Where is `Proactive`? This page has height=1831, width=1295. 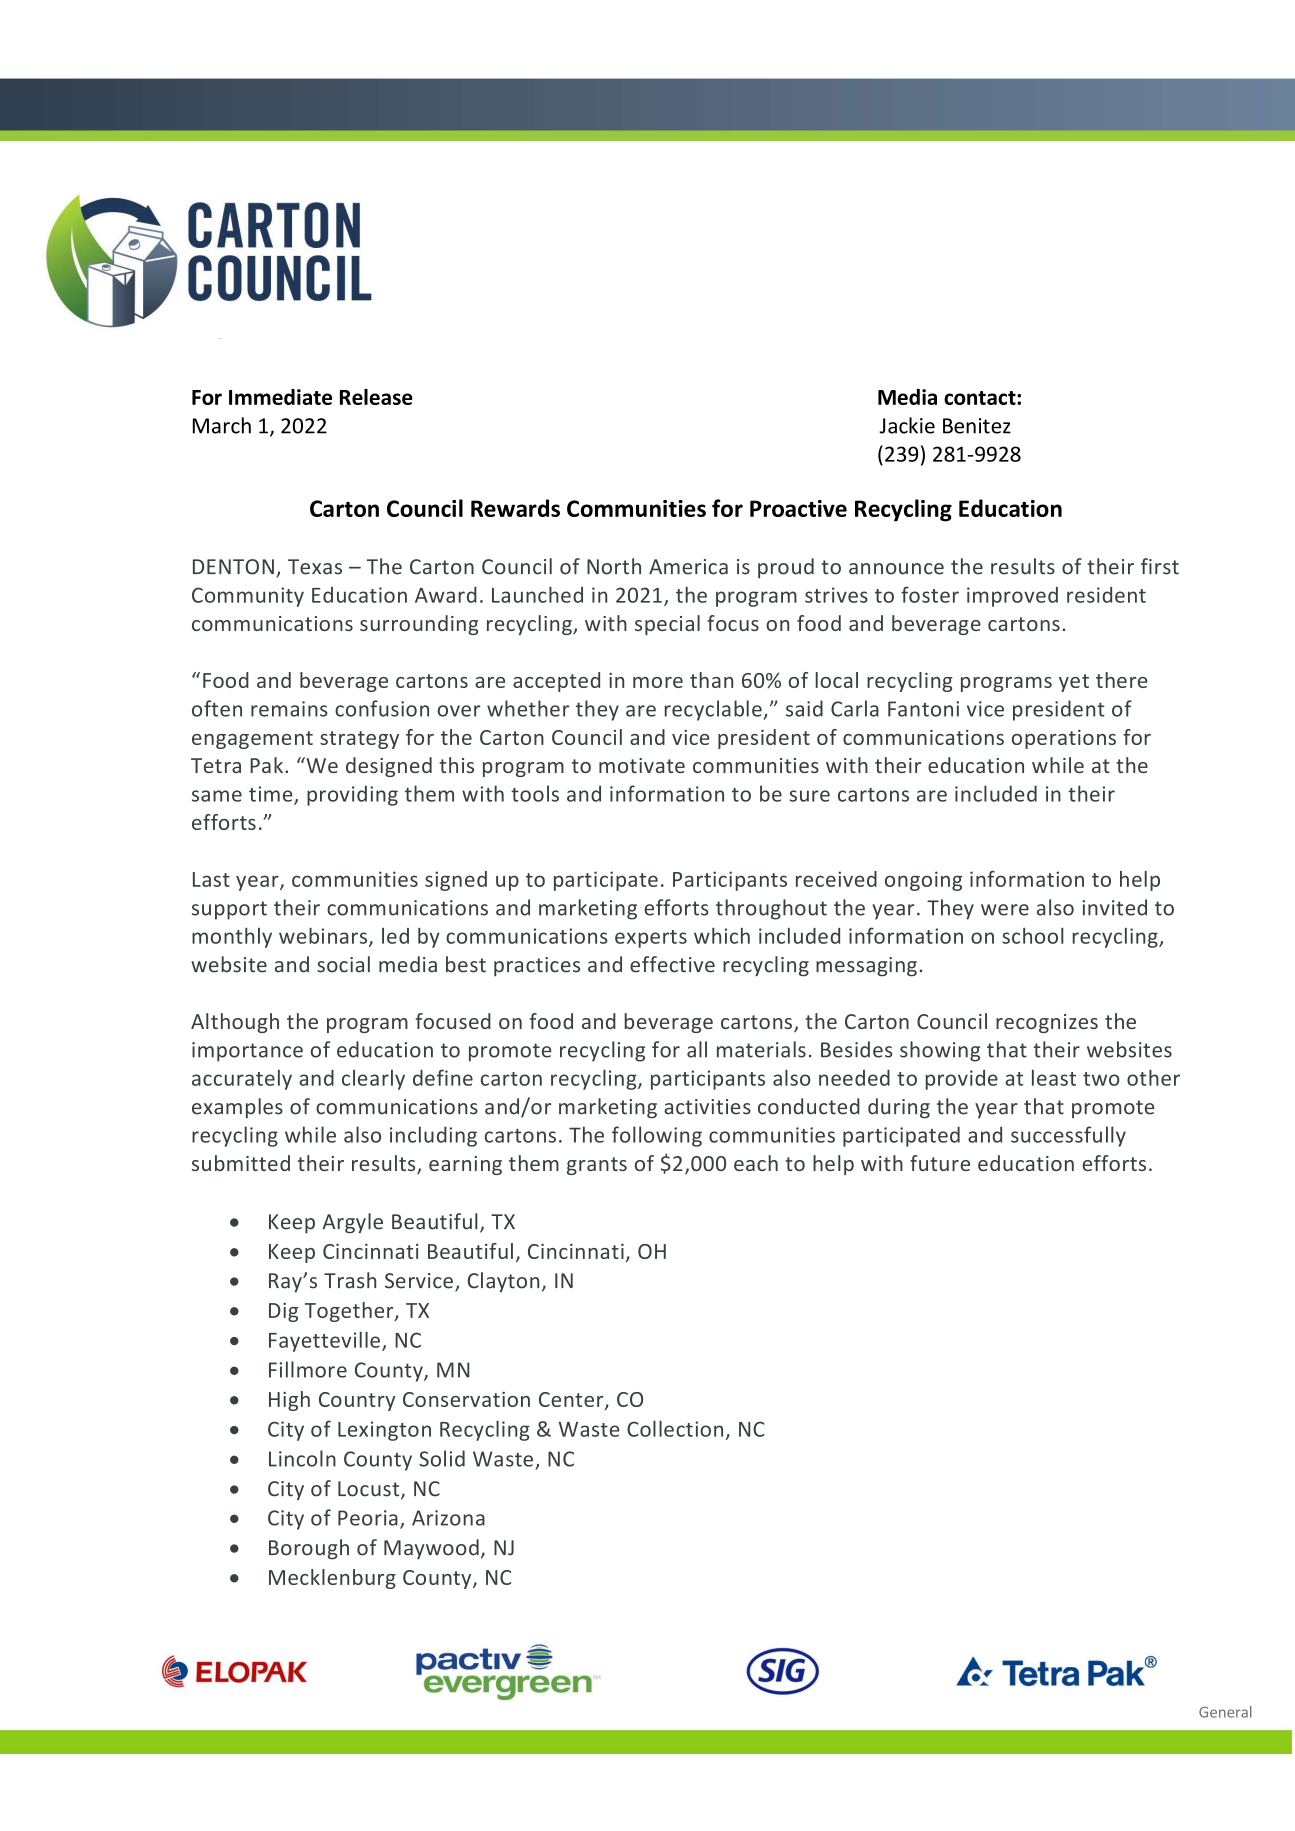 Proactive is located at coordinates (798, 508).
